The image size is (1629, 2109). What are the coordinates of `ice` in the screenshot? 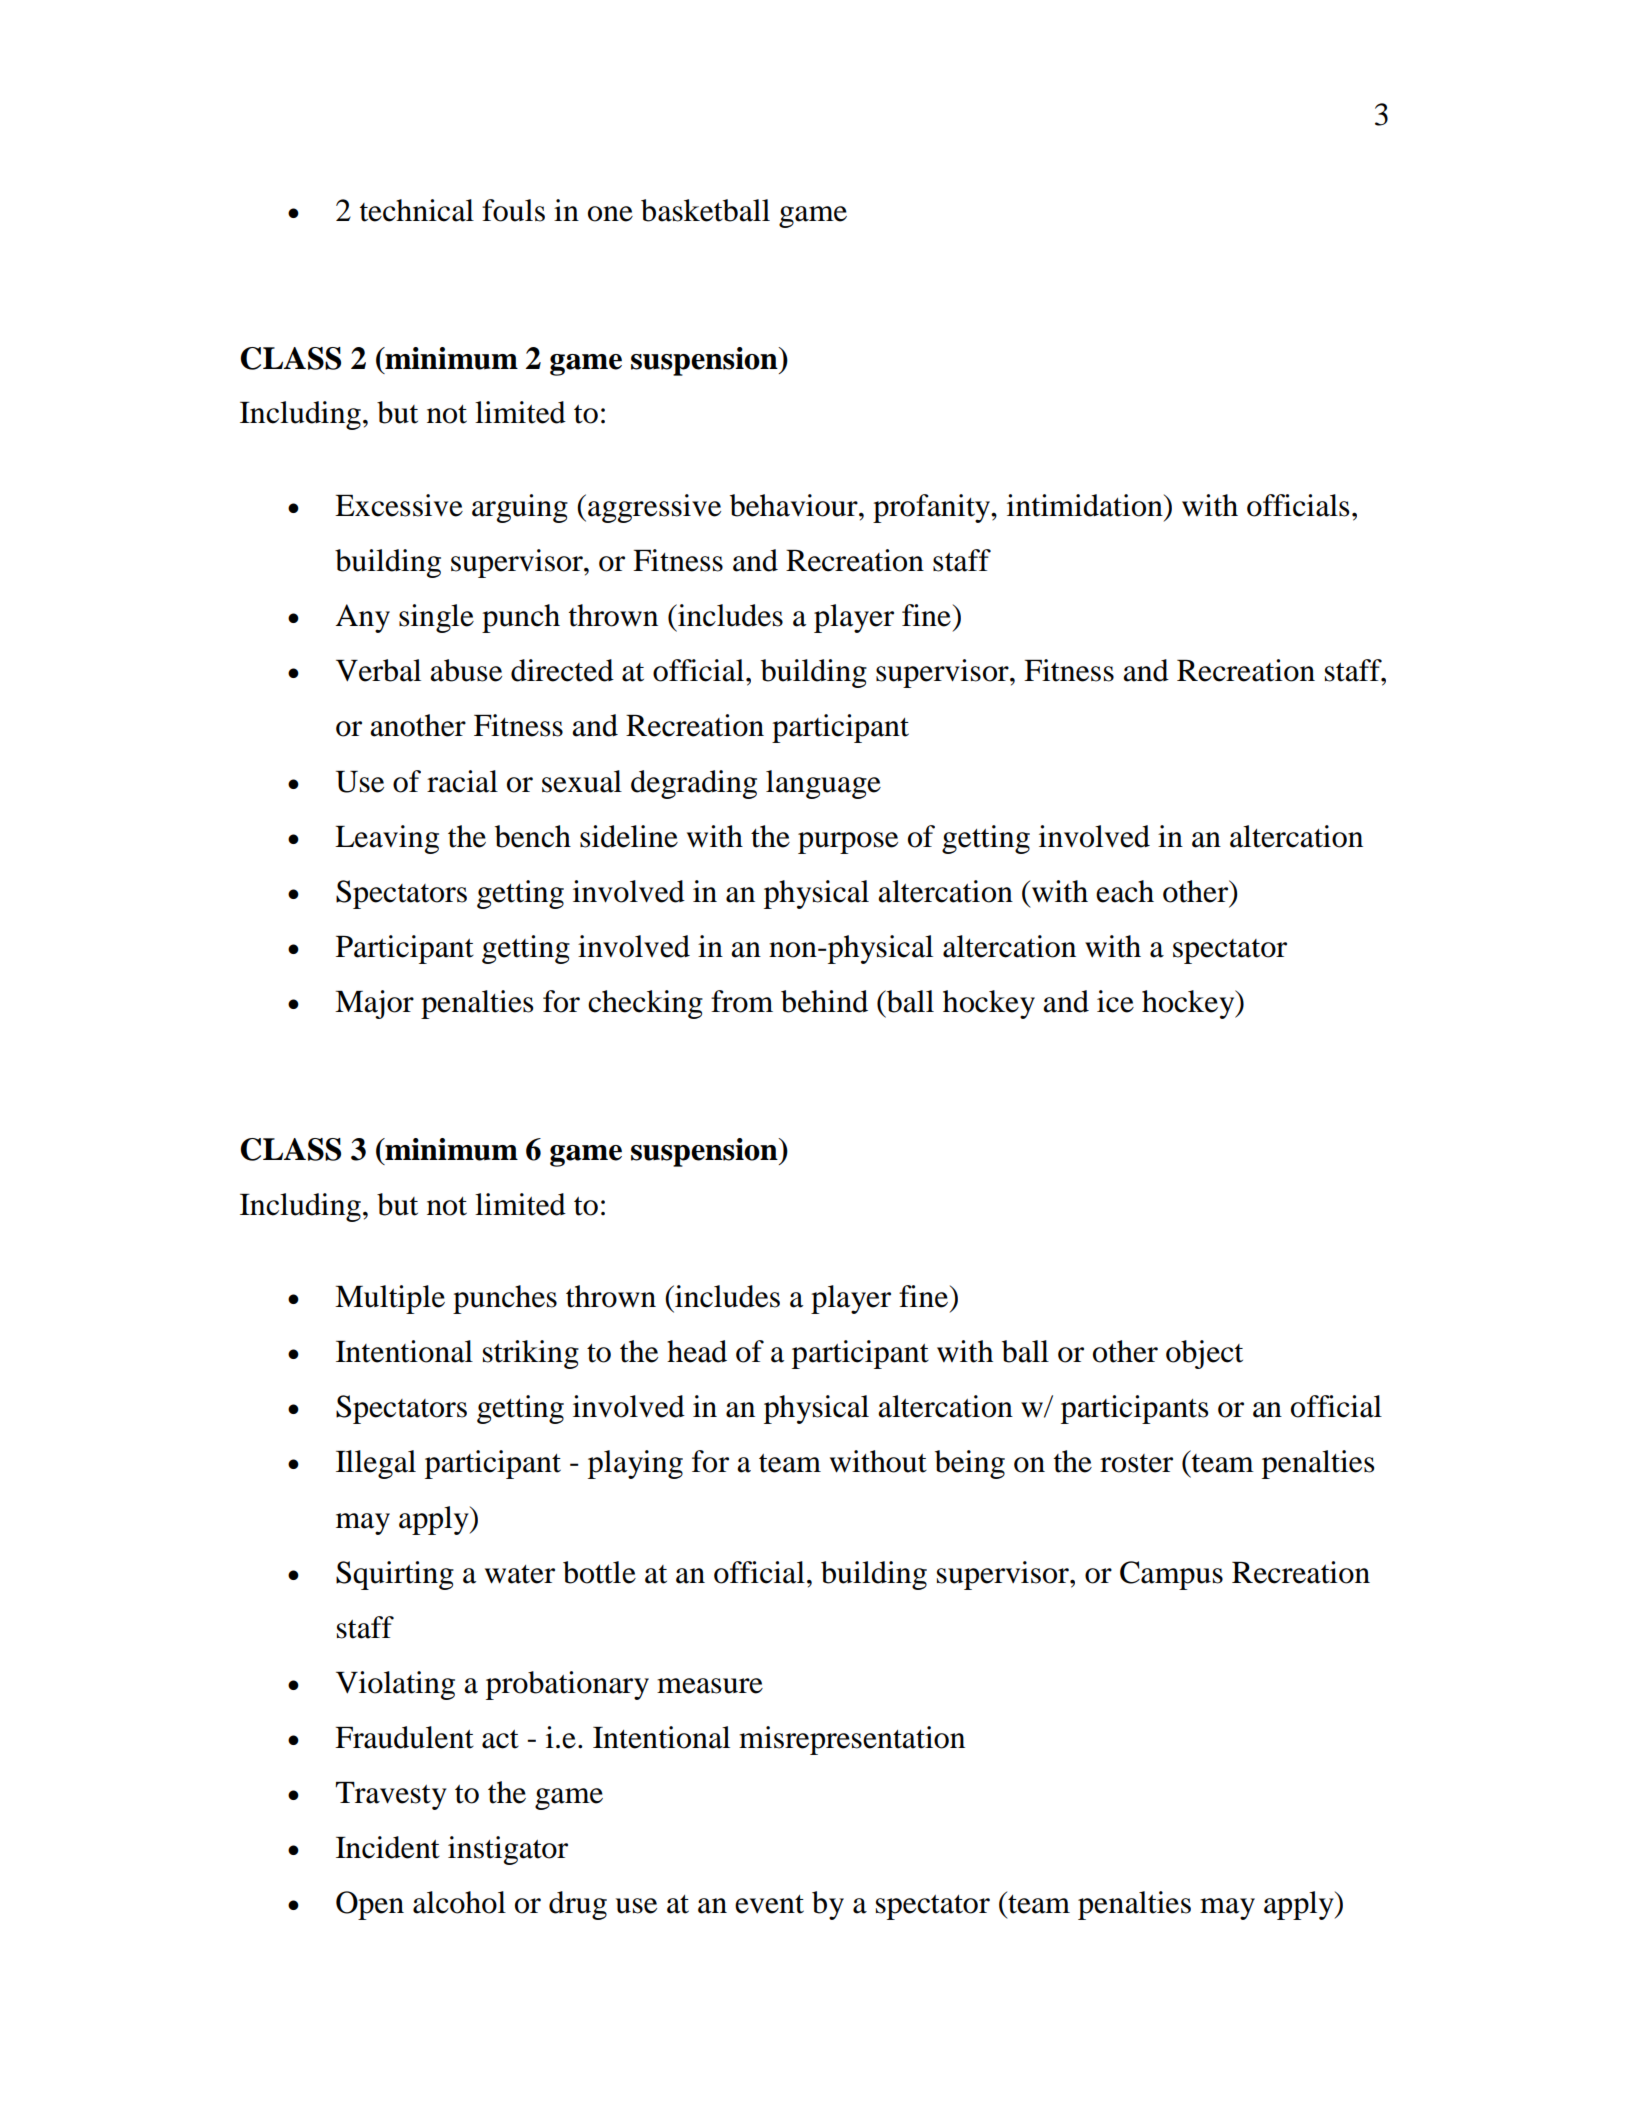 It's located at (1115, 1001).
